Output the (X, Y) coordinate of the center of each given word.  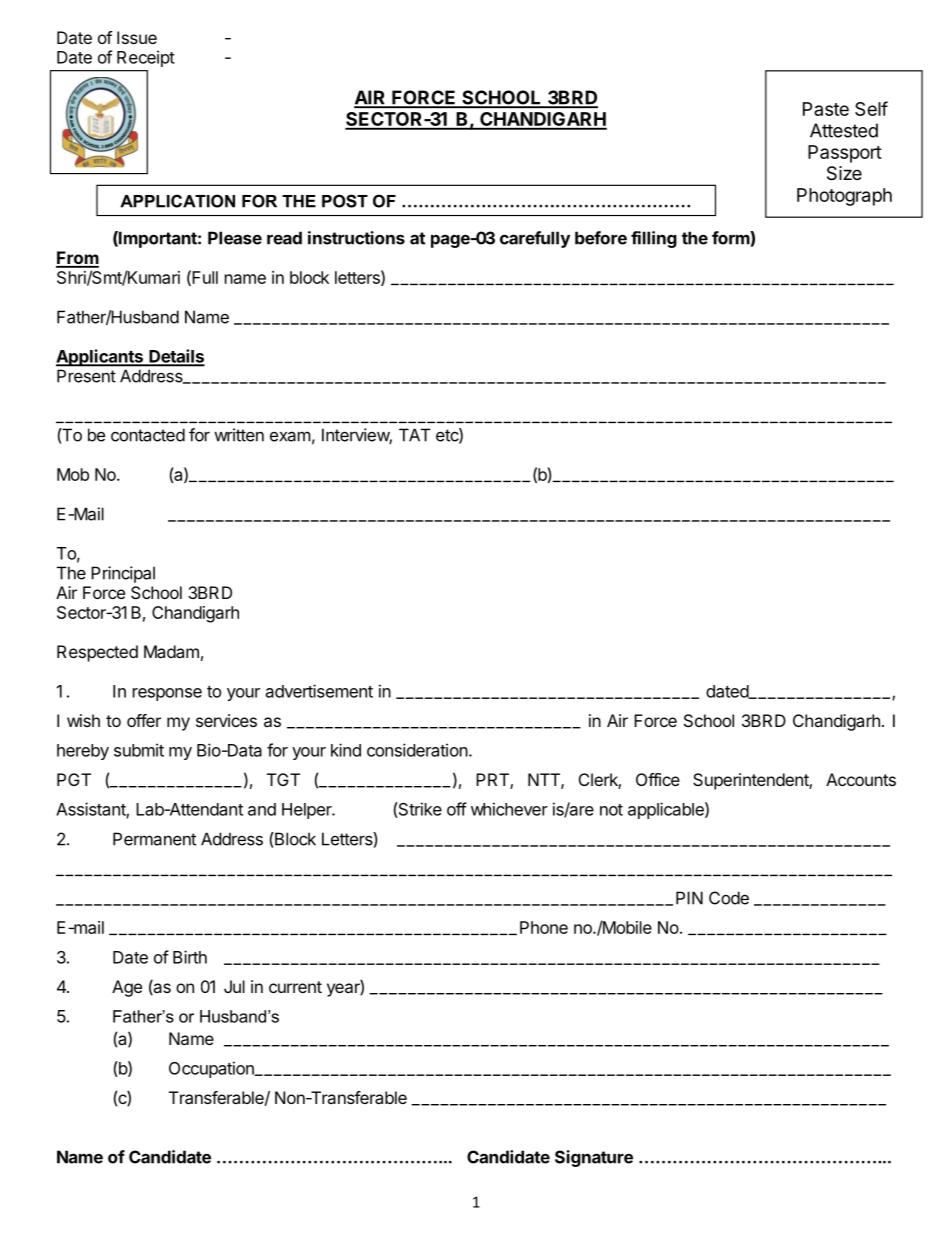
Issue (137, 37)
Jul (234, 986)
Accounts (861, 779)
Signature (594, 1158)
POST (345, 201)
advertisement (319, 691)
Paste (826, 109)
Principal (123, 574)
